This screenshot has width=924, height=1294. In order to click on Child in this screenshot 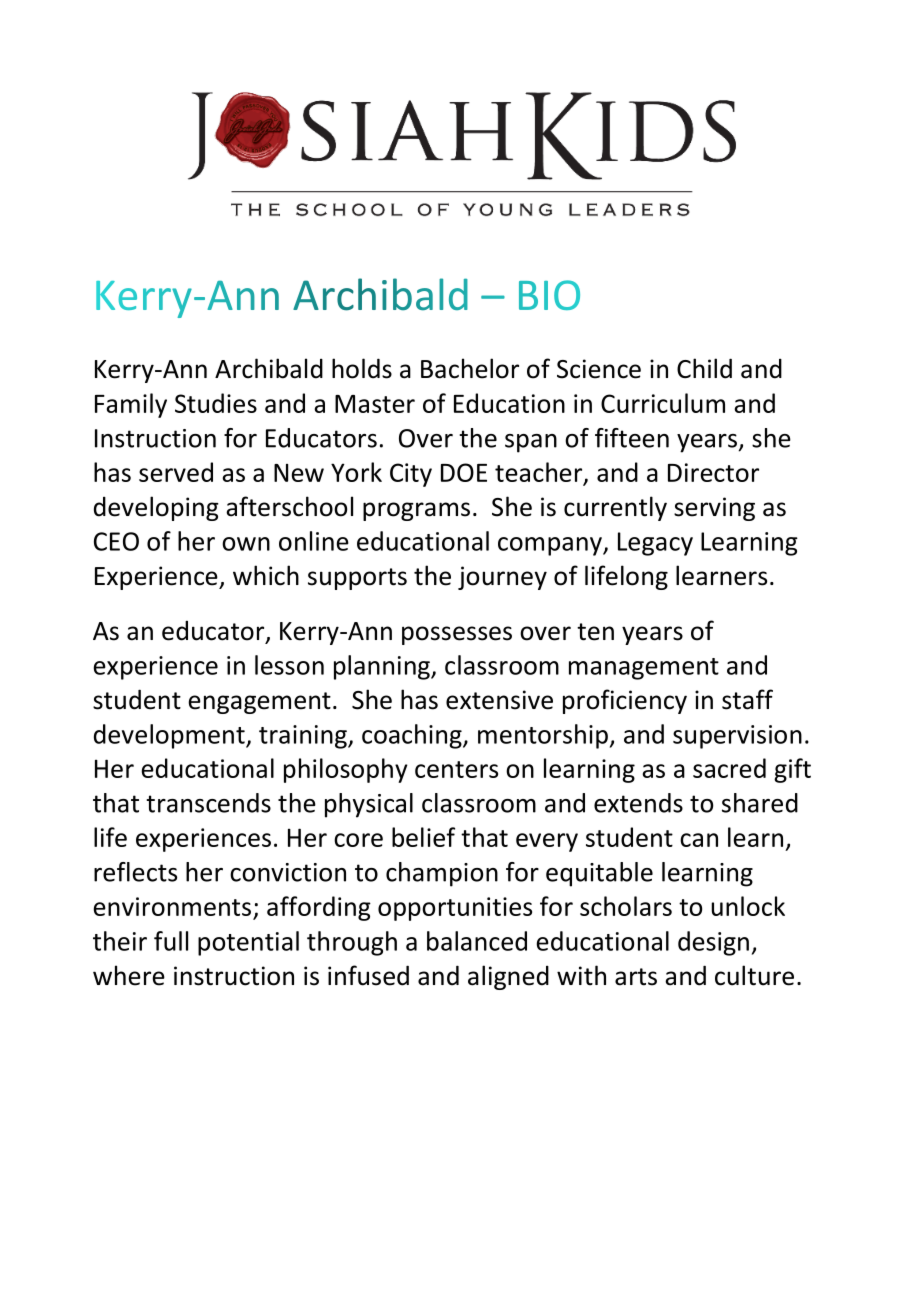, I will do `click(704, 368)`.
